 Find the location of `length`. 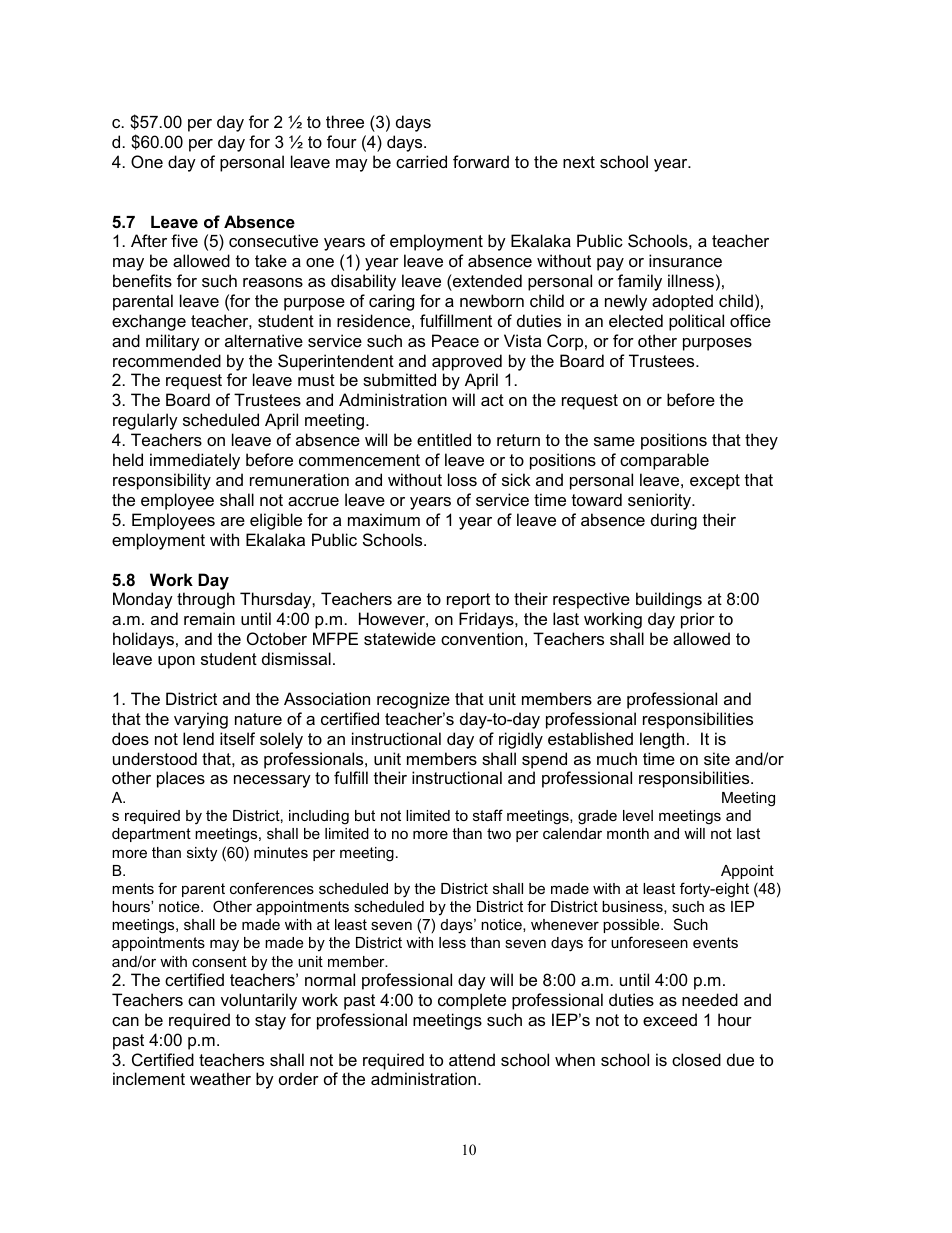

length is located at coordinates (662, 740).
